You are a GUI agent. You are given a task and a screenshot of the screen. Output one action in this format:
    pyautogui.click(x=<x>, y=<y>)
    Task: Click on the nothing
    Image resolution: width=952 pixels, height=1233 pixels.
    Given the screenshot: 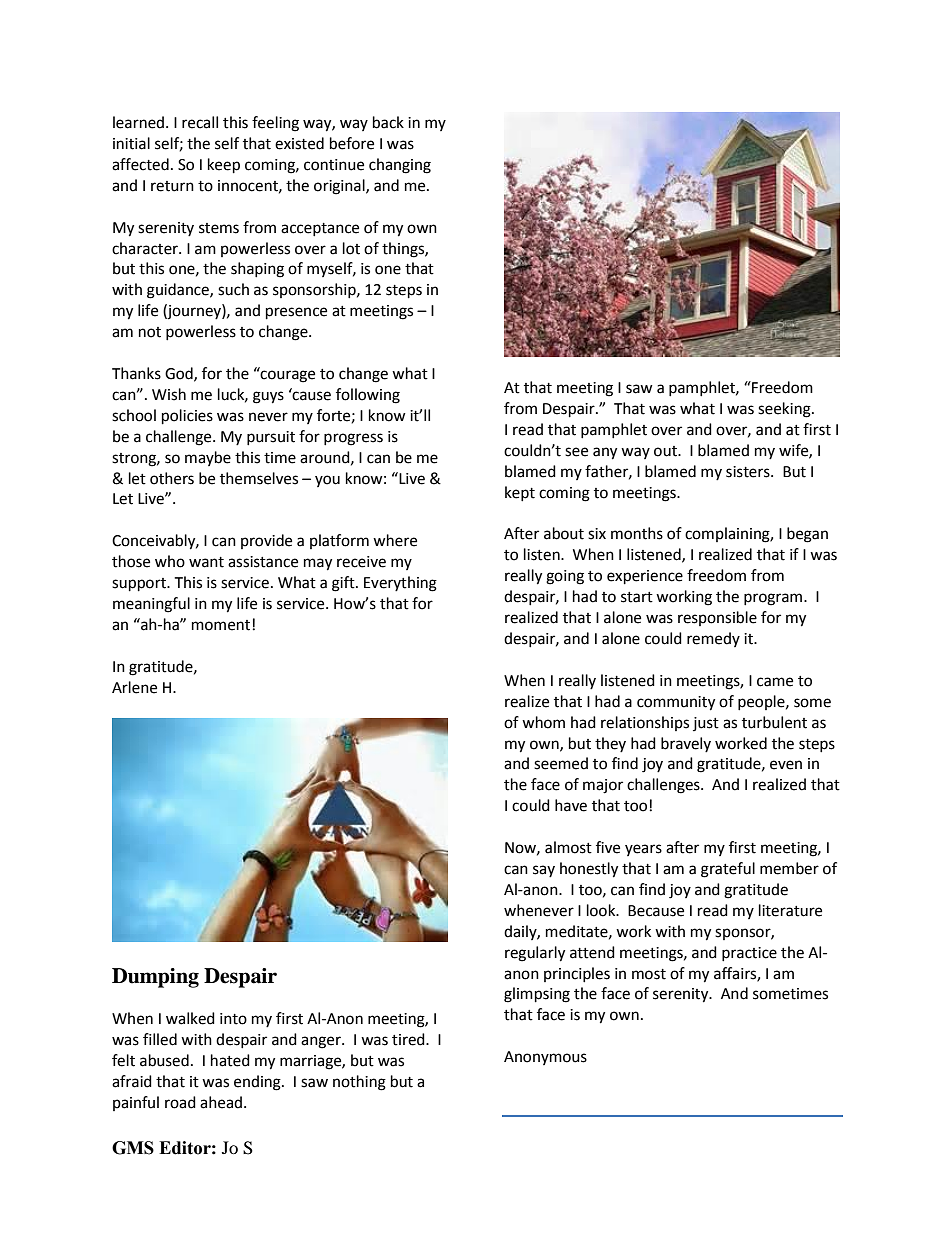 What is the action you would take?
    pyautogui.click(x=359, y=1083)
